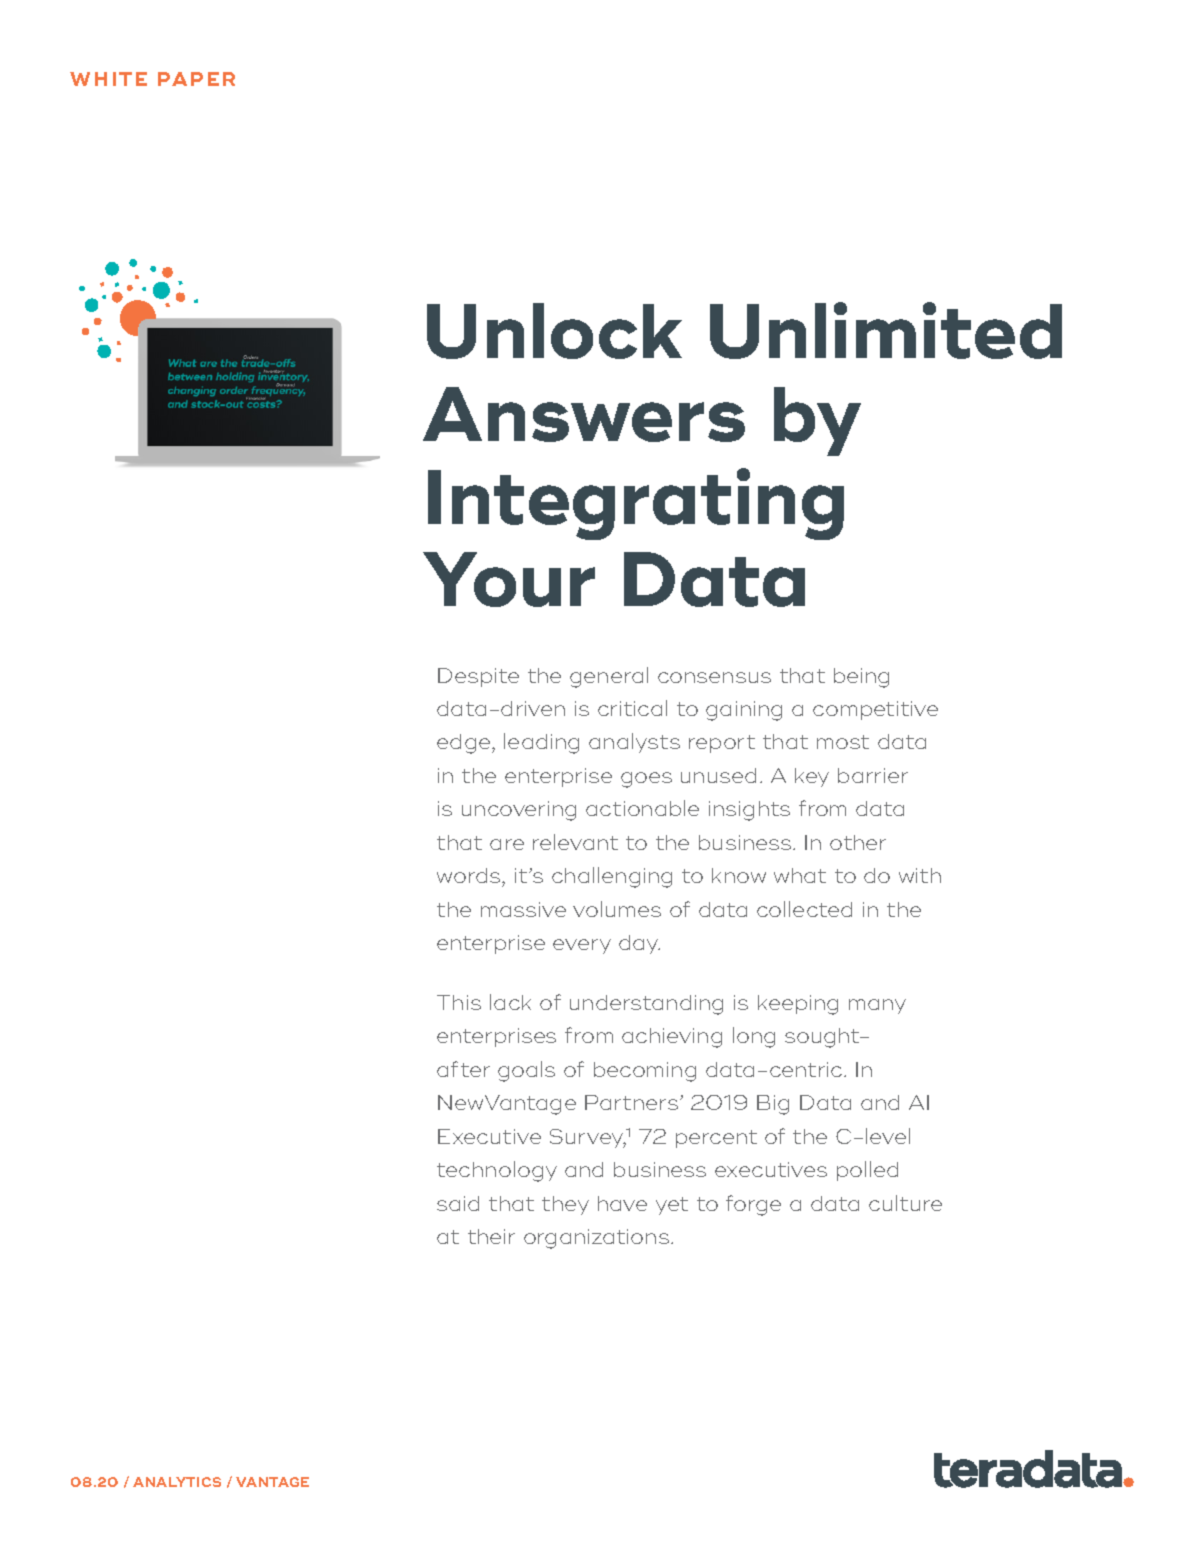 This image has width=1204, height=1558. Describe the element at coordinates (554, 331) in the image. I see `Unlock` at that location.
